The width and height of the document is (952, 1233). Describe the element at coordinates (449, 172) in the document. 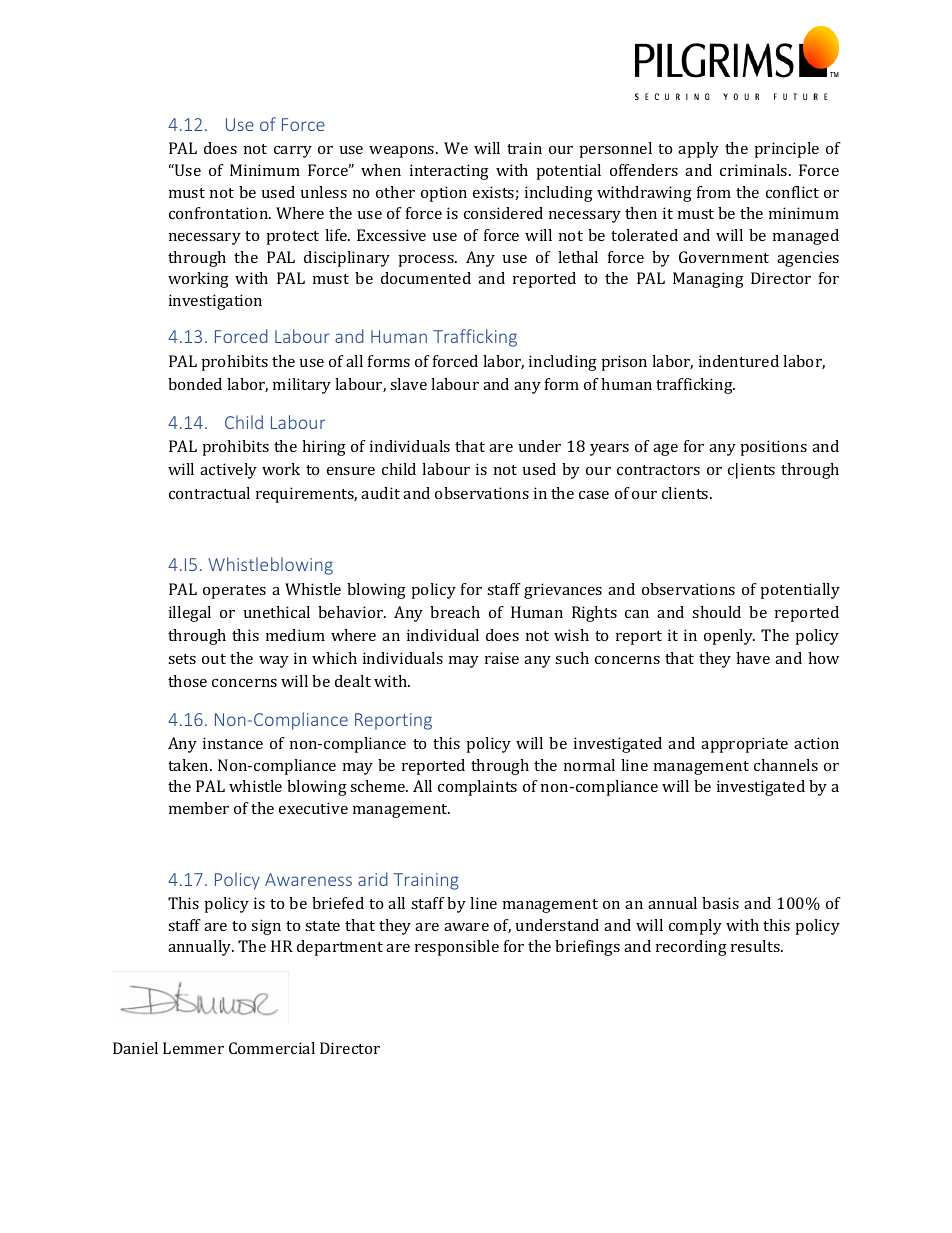

I see `interacting` at that location.
